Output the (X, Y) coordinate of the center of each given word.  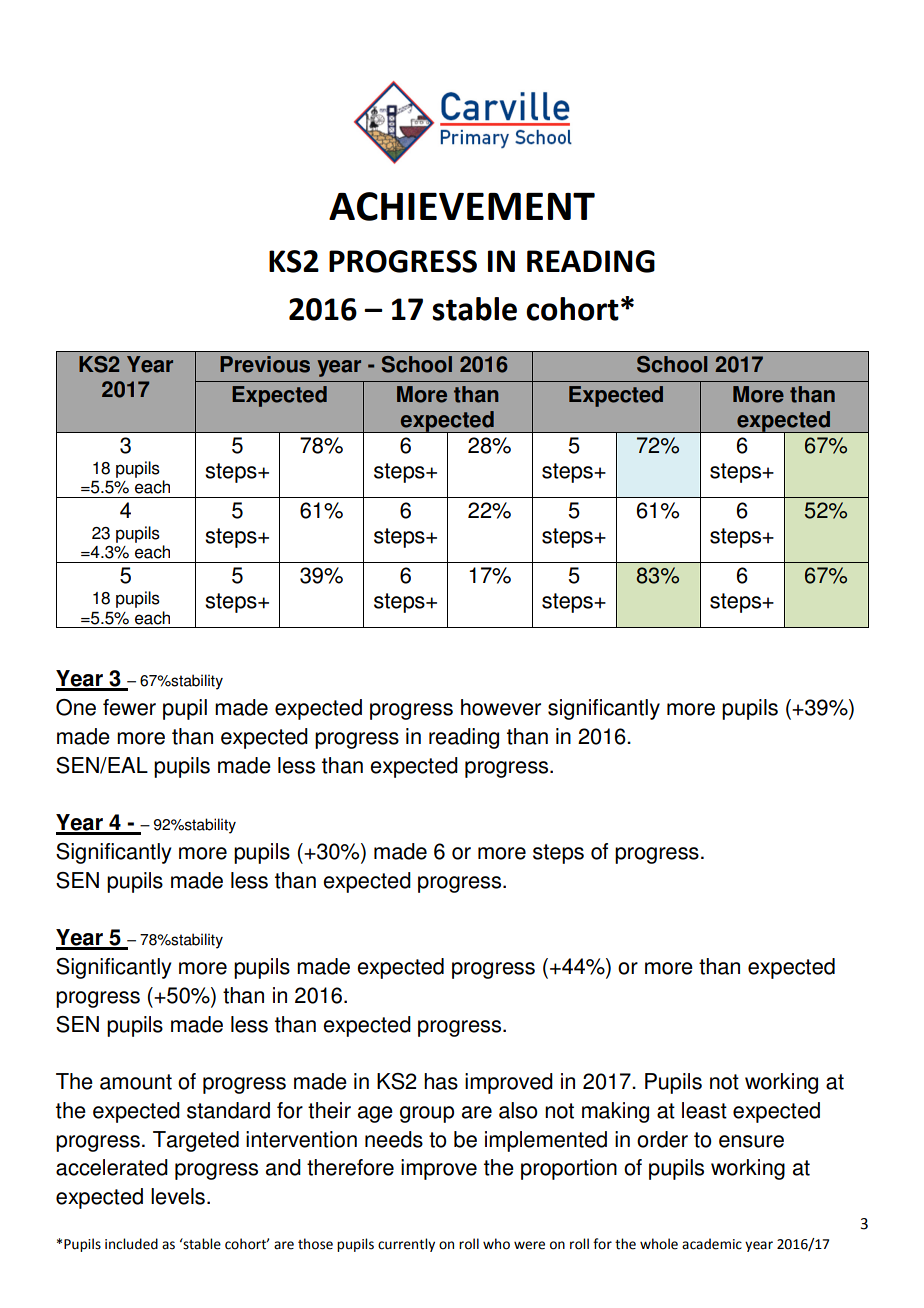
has (441, 1081)
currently (406, 1245)
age (375, 1114)
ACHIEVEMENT (462, 206)
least (704, 1110)
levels (178, 1196)
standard (228, 1110)
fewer (129, 707)
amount (136, 1082)
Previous (265, 364)
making (615, 1112)
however (501, 707)
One (76, 707)
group (427, 1114)
